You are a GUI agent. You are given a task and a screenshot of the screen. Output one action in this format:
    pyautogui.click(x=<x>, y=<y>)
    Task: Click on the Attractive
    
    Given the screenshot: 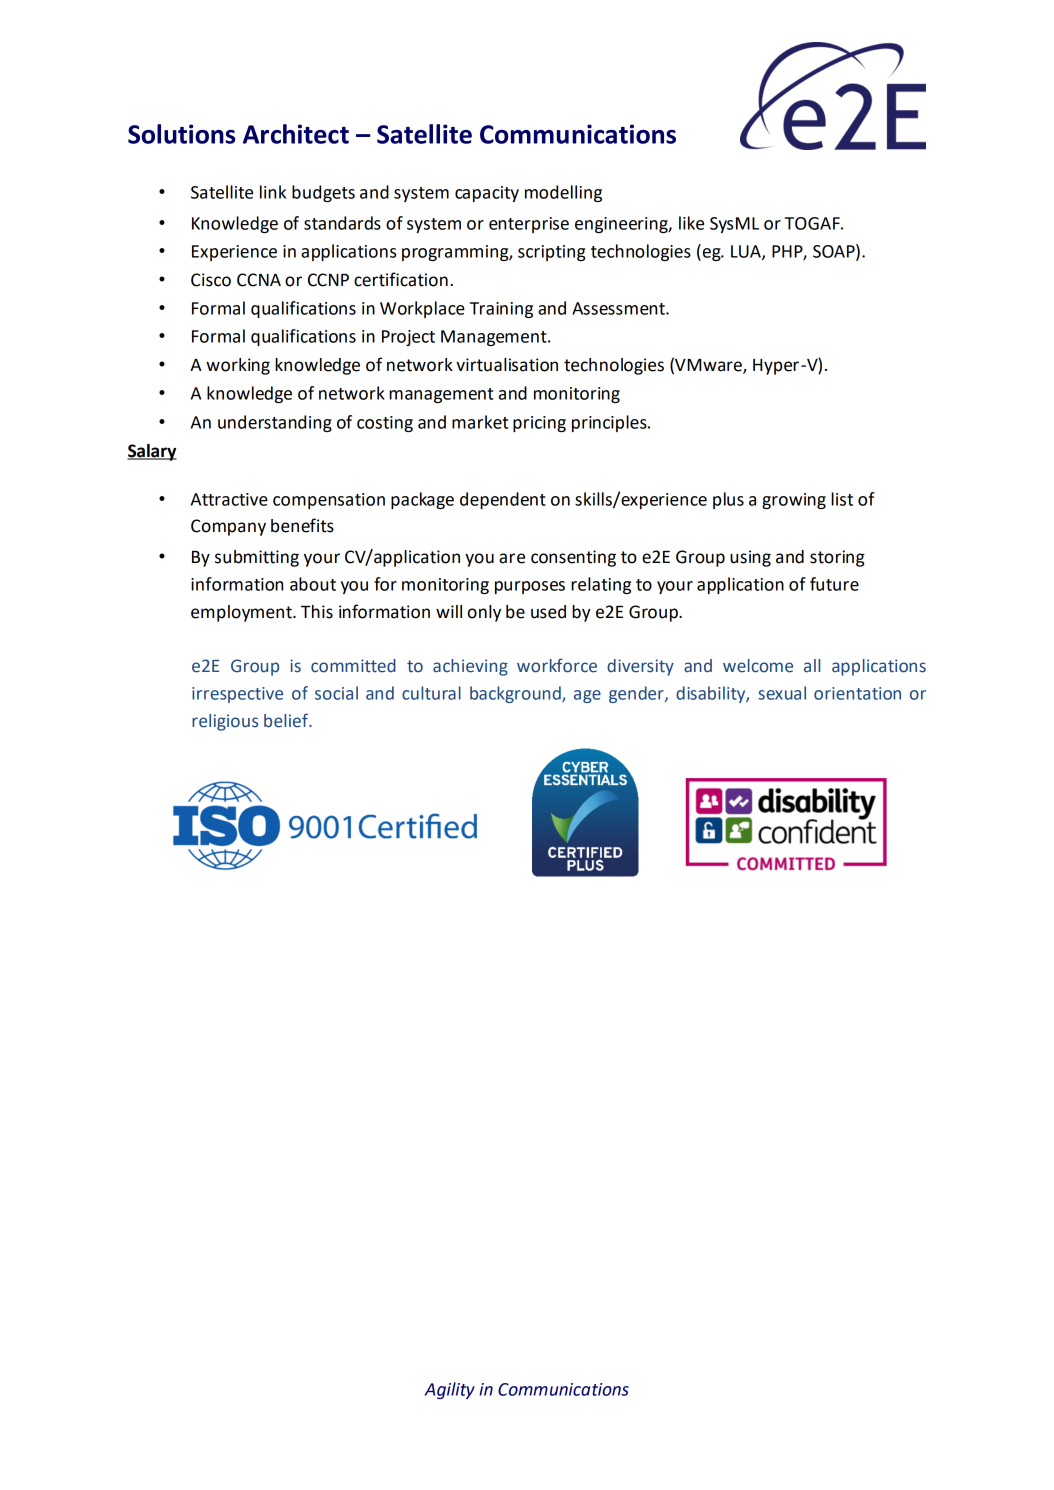 What is the action you would take?
    pyautogui.click(x=229, y=499)
